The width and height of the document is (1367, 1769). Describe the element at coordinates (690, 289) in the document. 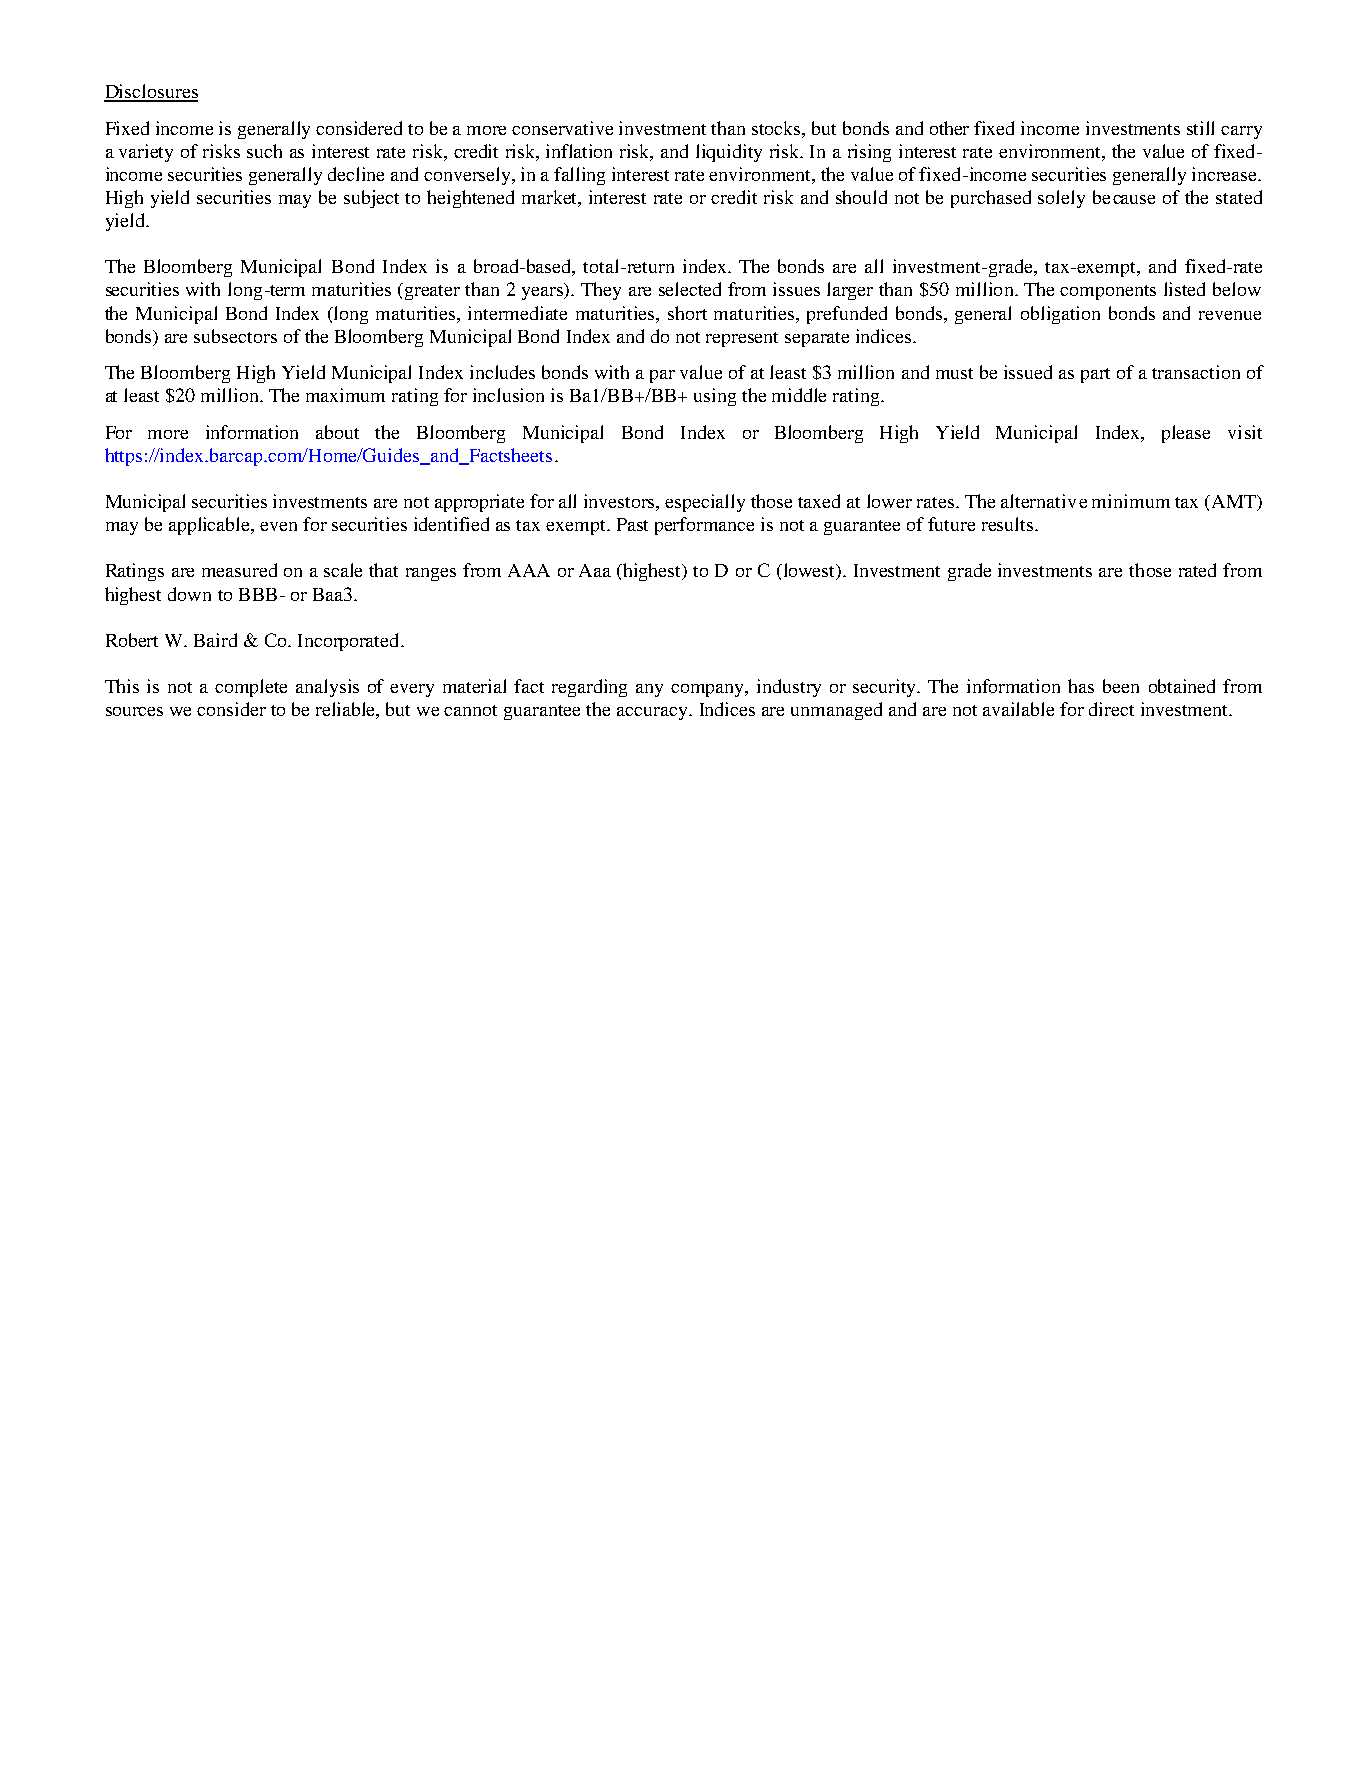

I see `selected` at that location.
